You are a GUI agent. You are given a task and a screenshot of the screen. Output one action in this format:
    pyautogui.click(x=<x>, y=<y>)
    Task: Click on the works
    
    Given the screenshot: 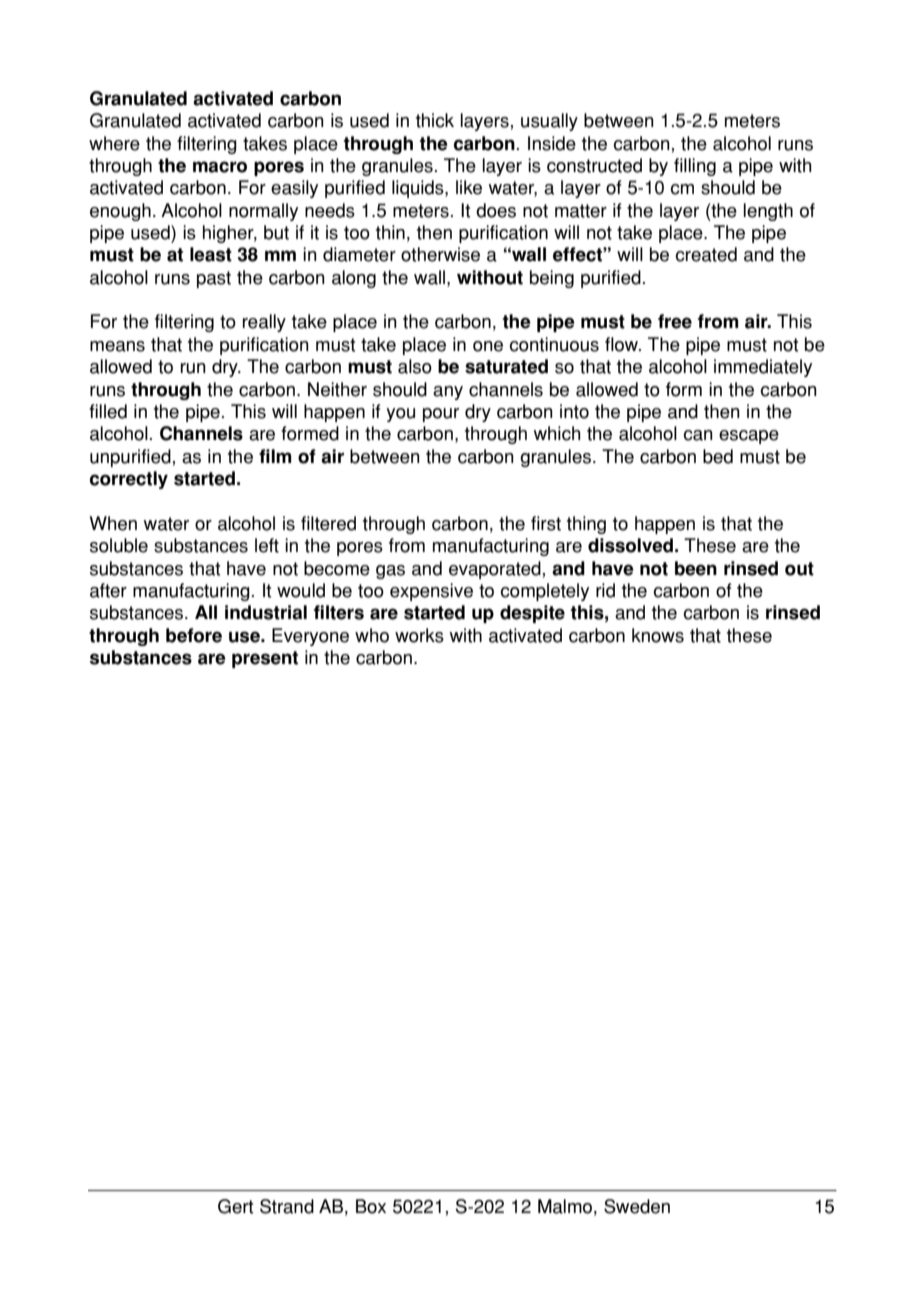 What is the action you would take?
    pyautogui.click(x=419, y=635)
